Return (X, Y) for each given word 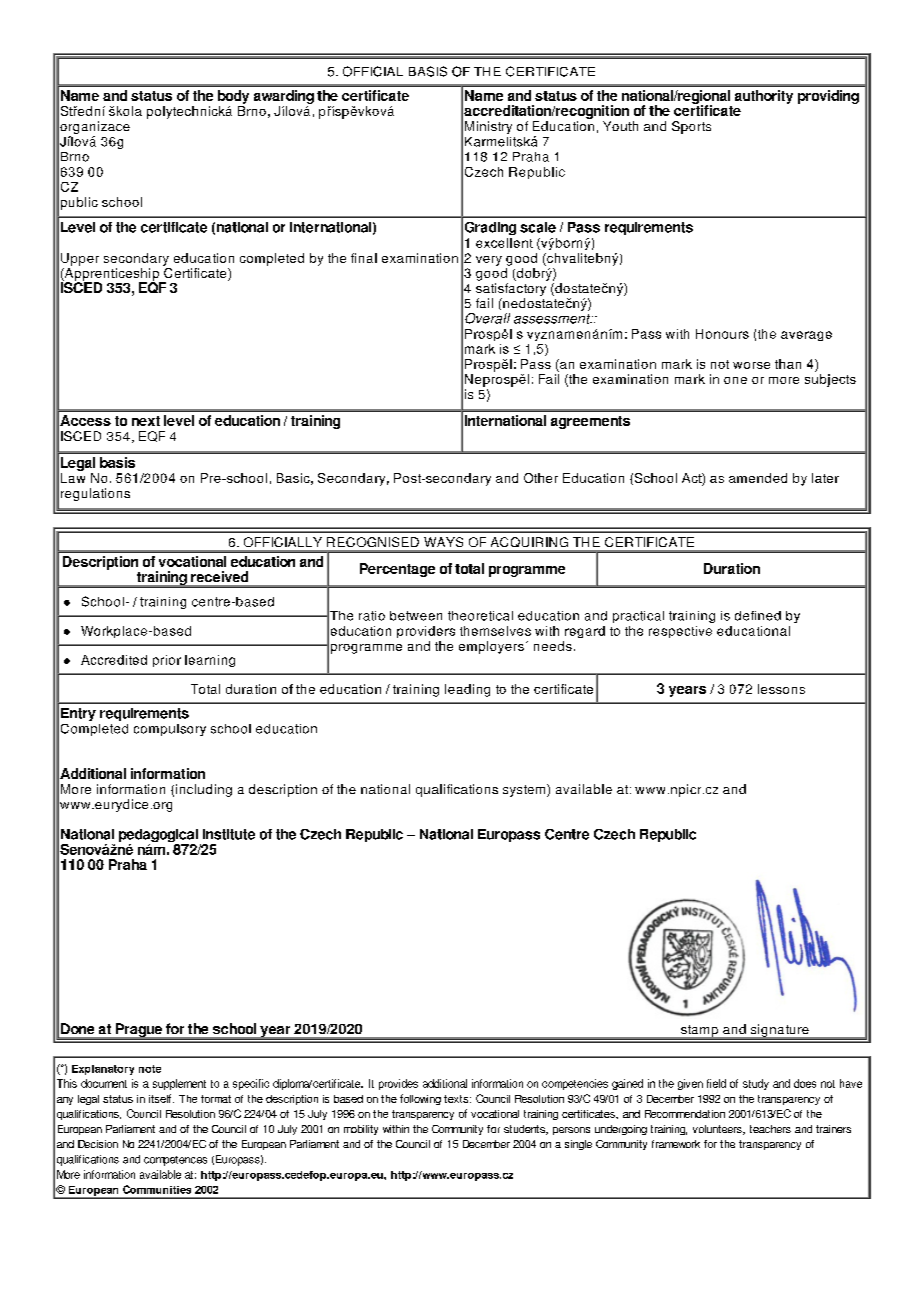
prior (167, 661)
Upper (80, 259)
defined (758, 616)
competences (175, 1161)
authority (764, 97)
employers (491, 647)
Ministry (488, 127)
